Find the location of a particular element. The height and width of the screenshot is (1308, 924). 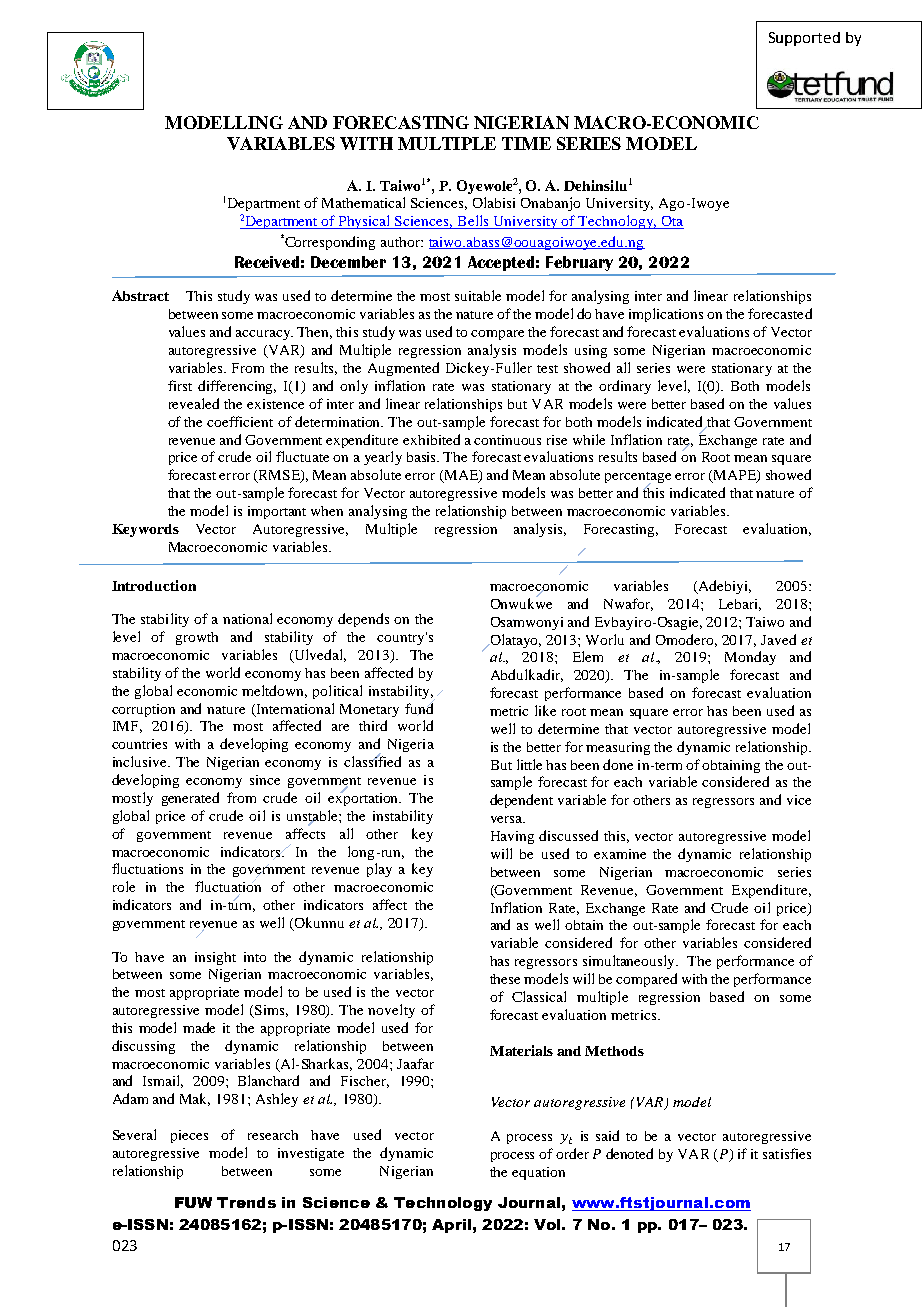

versa is located at coordinates (508, 819).
